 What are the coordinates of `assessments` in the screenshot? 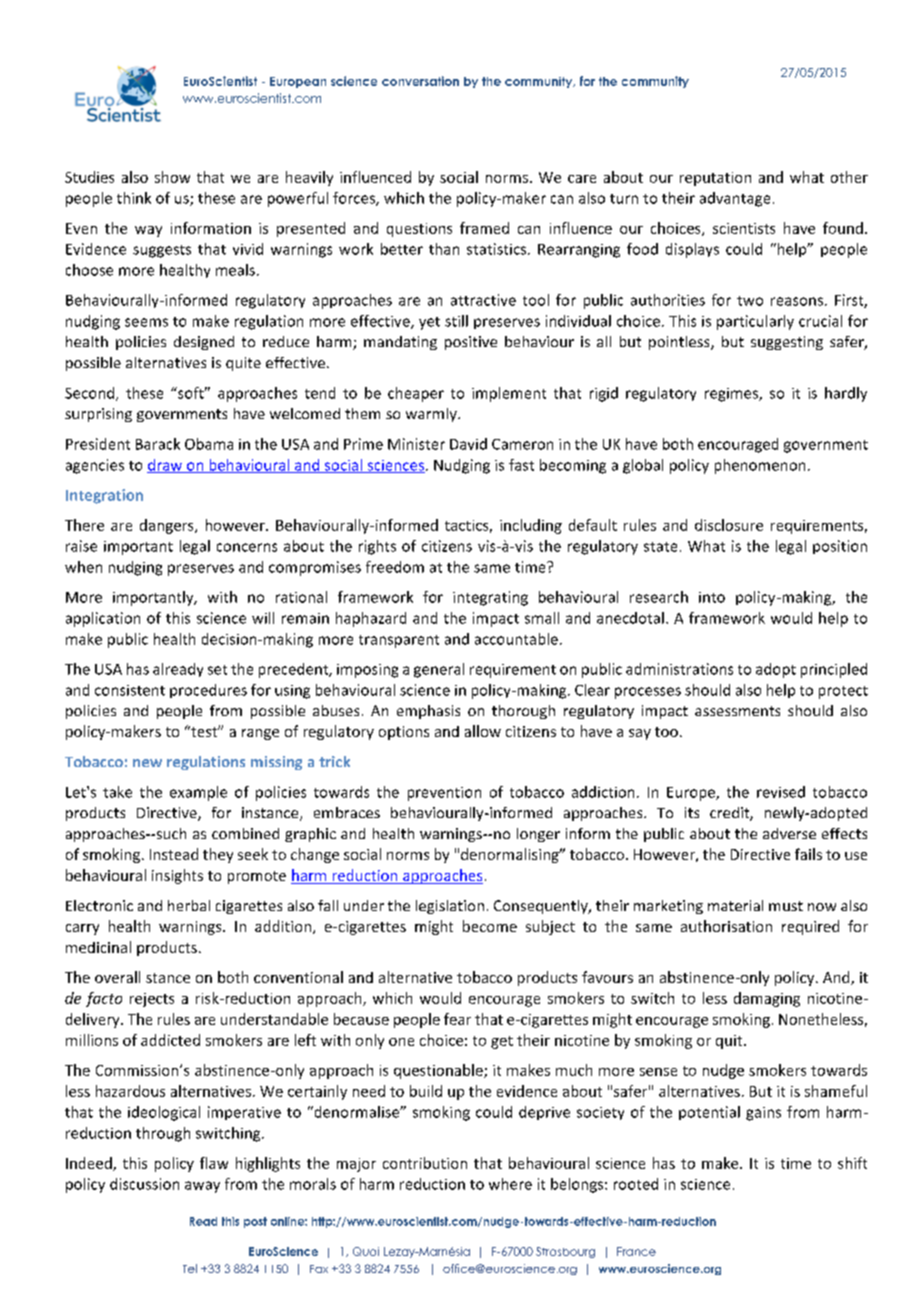 It's located at (737, 711).
